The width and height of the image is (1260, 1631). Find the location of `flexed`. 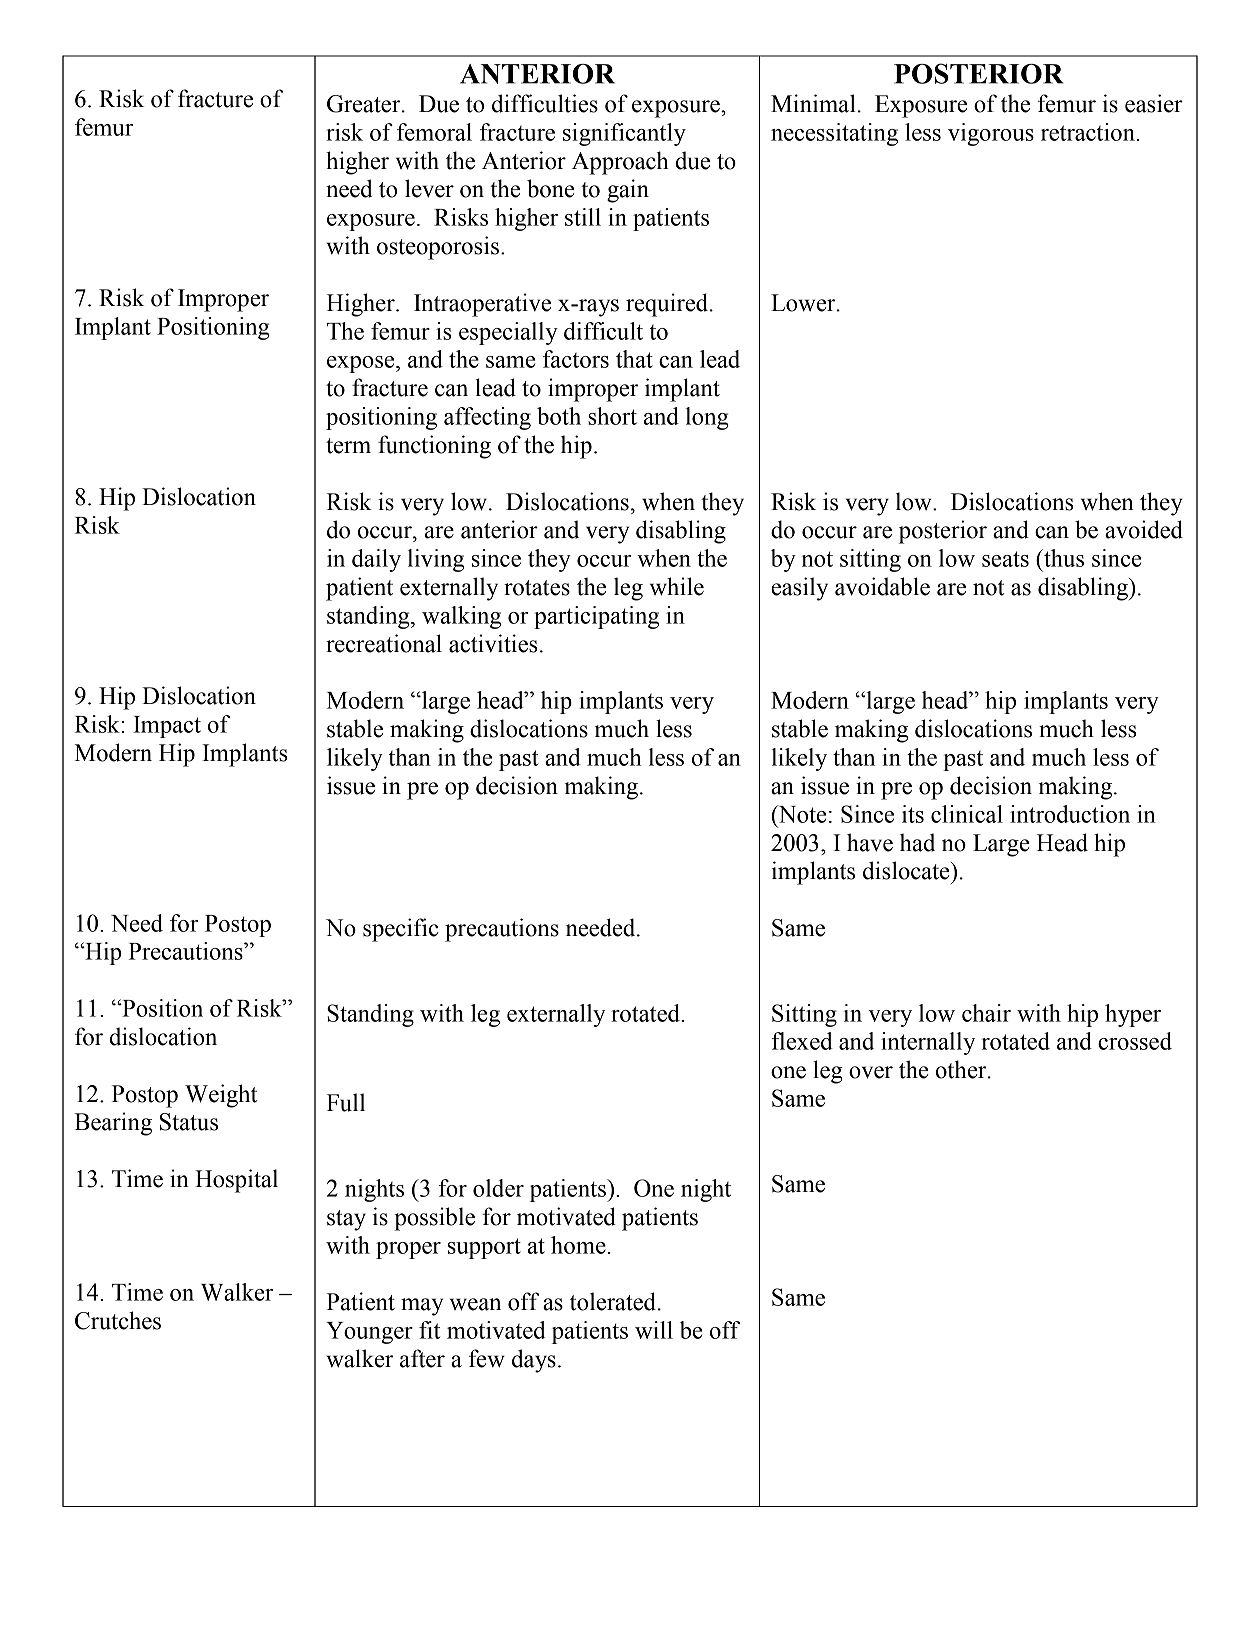

flexed is located at coordinates (802, 1041).
